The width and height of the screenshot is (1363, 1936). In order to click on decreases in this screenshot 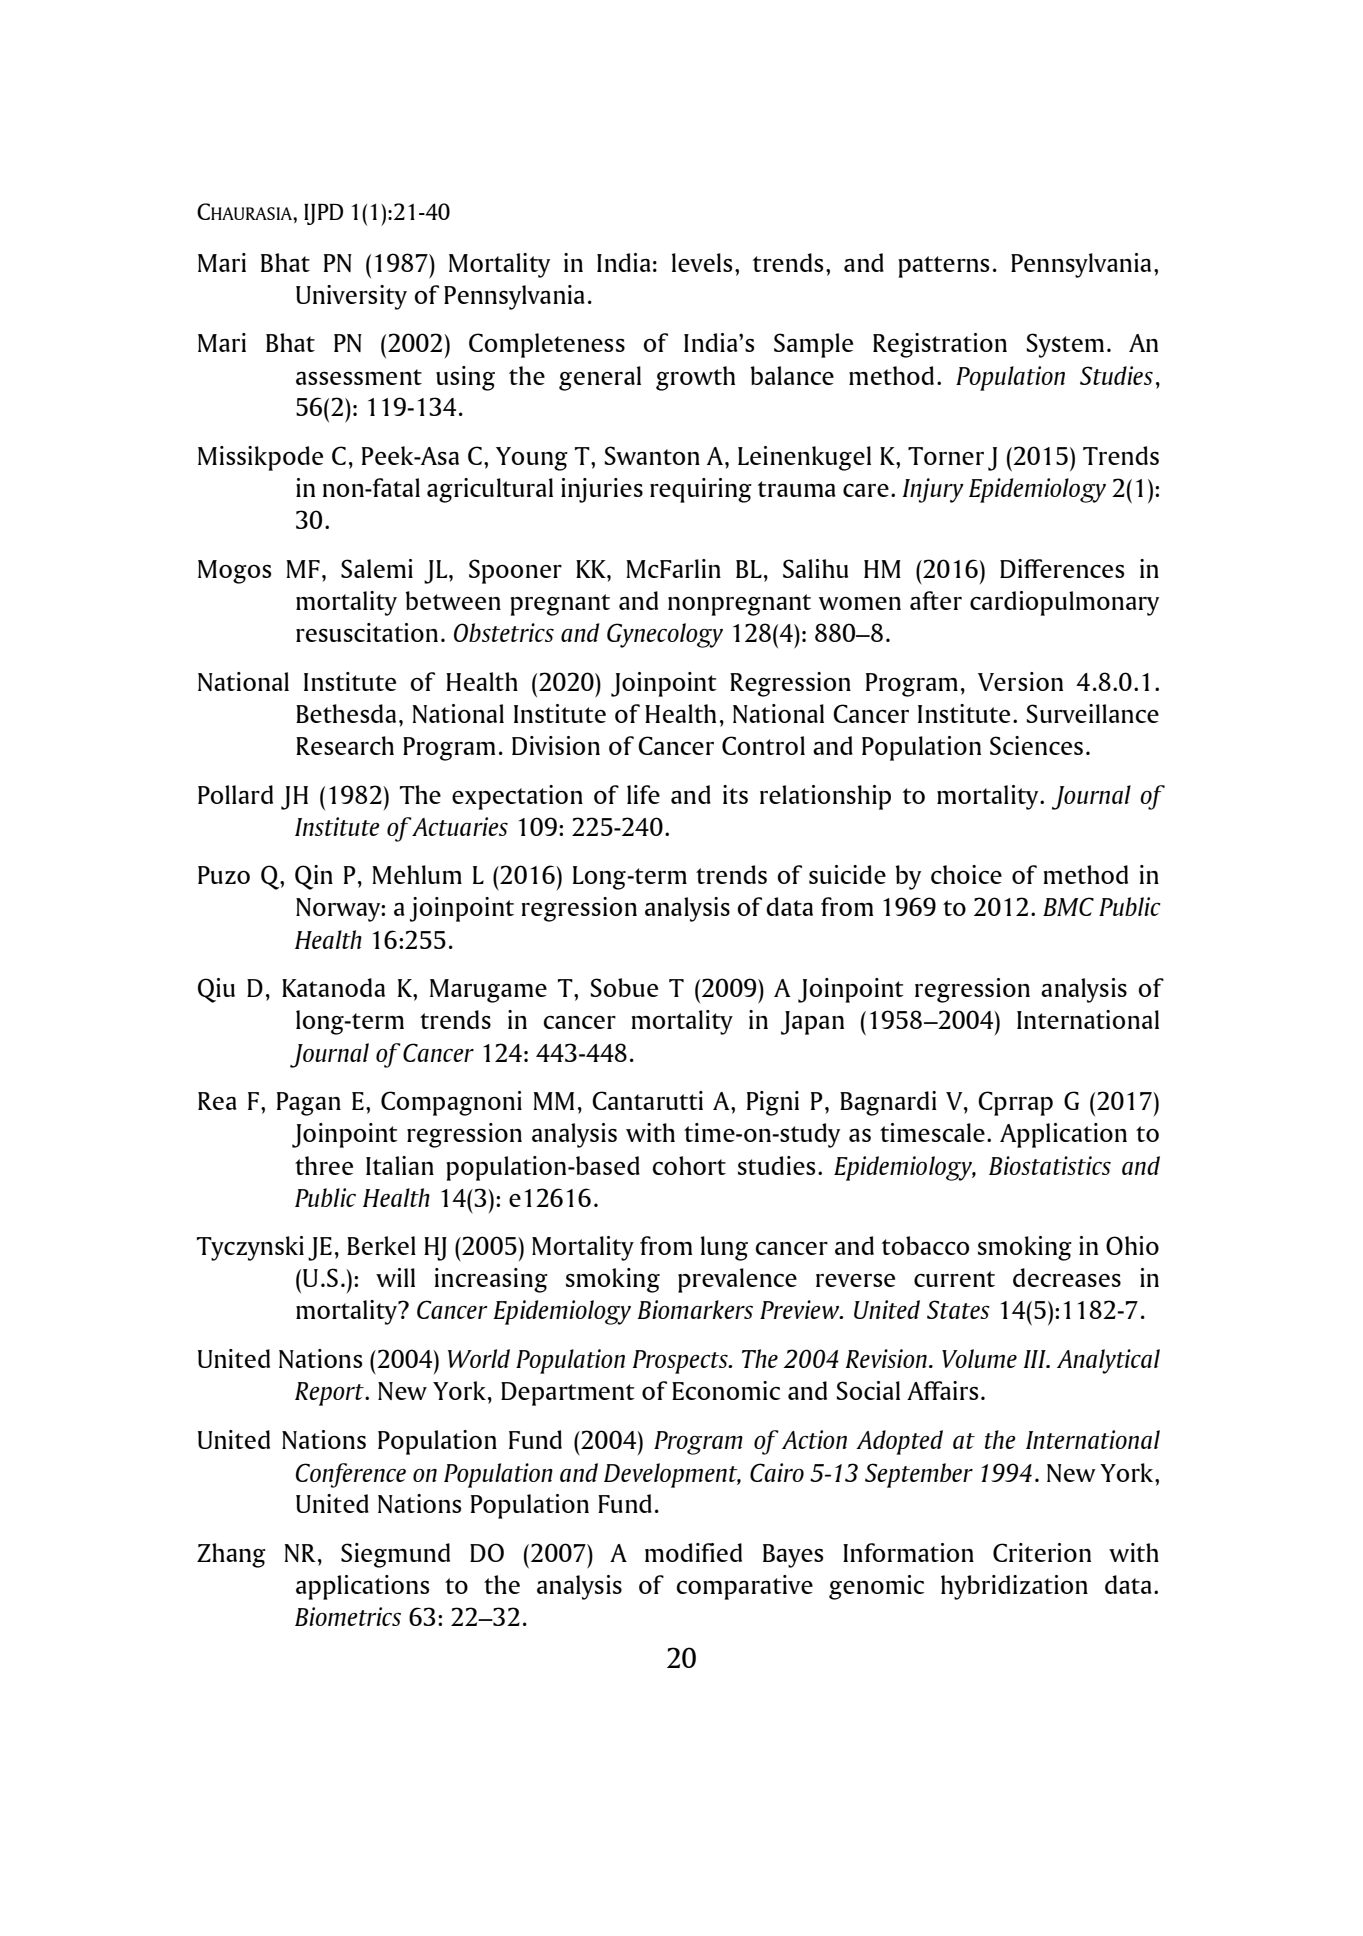, I will do `click(1067, 1277)`.
